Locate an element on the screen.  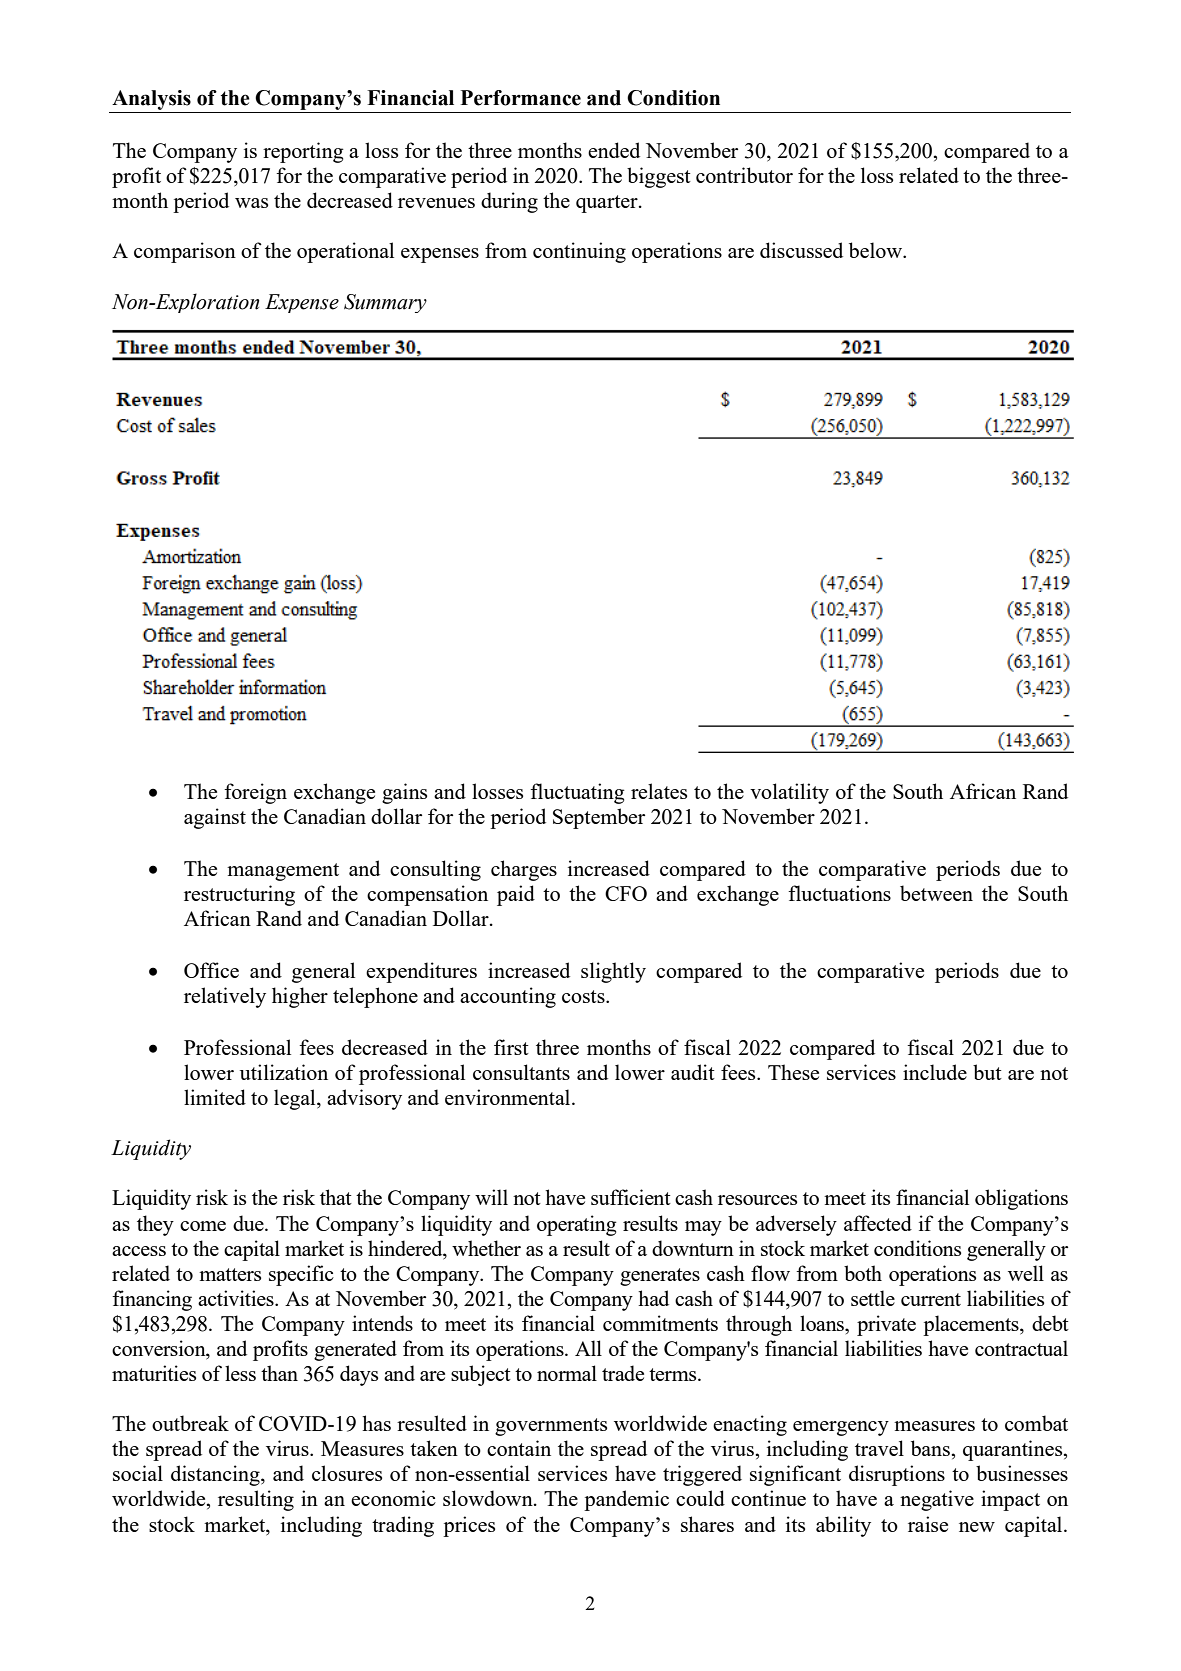
include is located at coordinates (935, 1072).
